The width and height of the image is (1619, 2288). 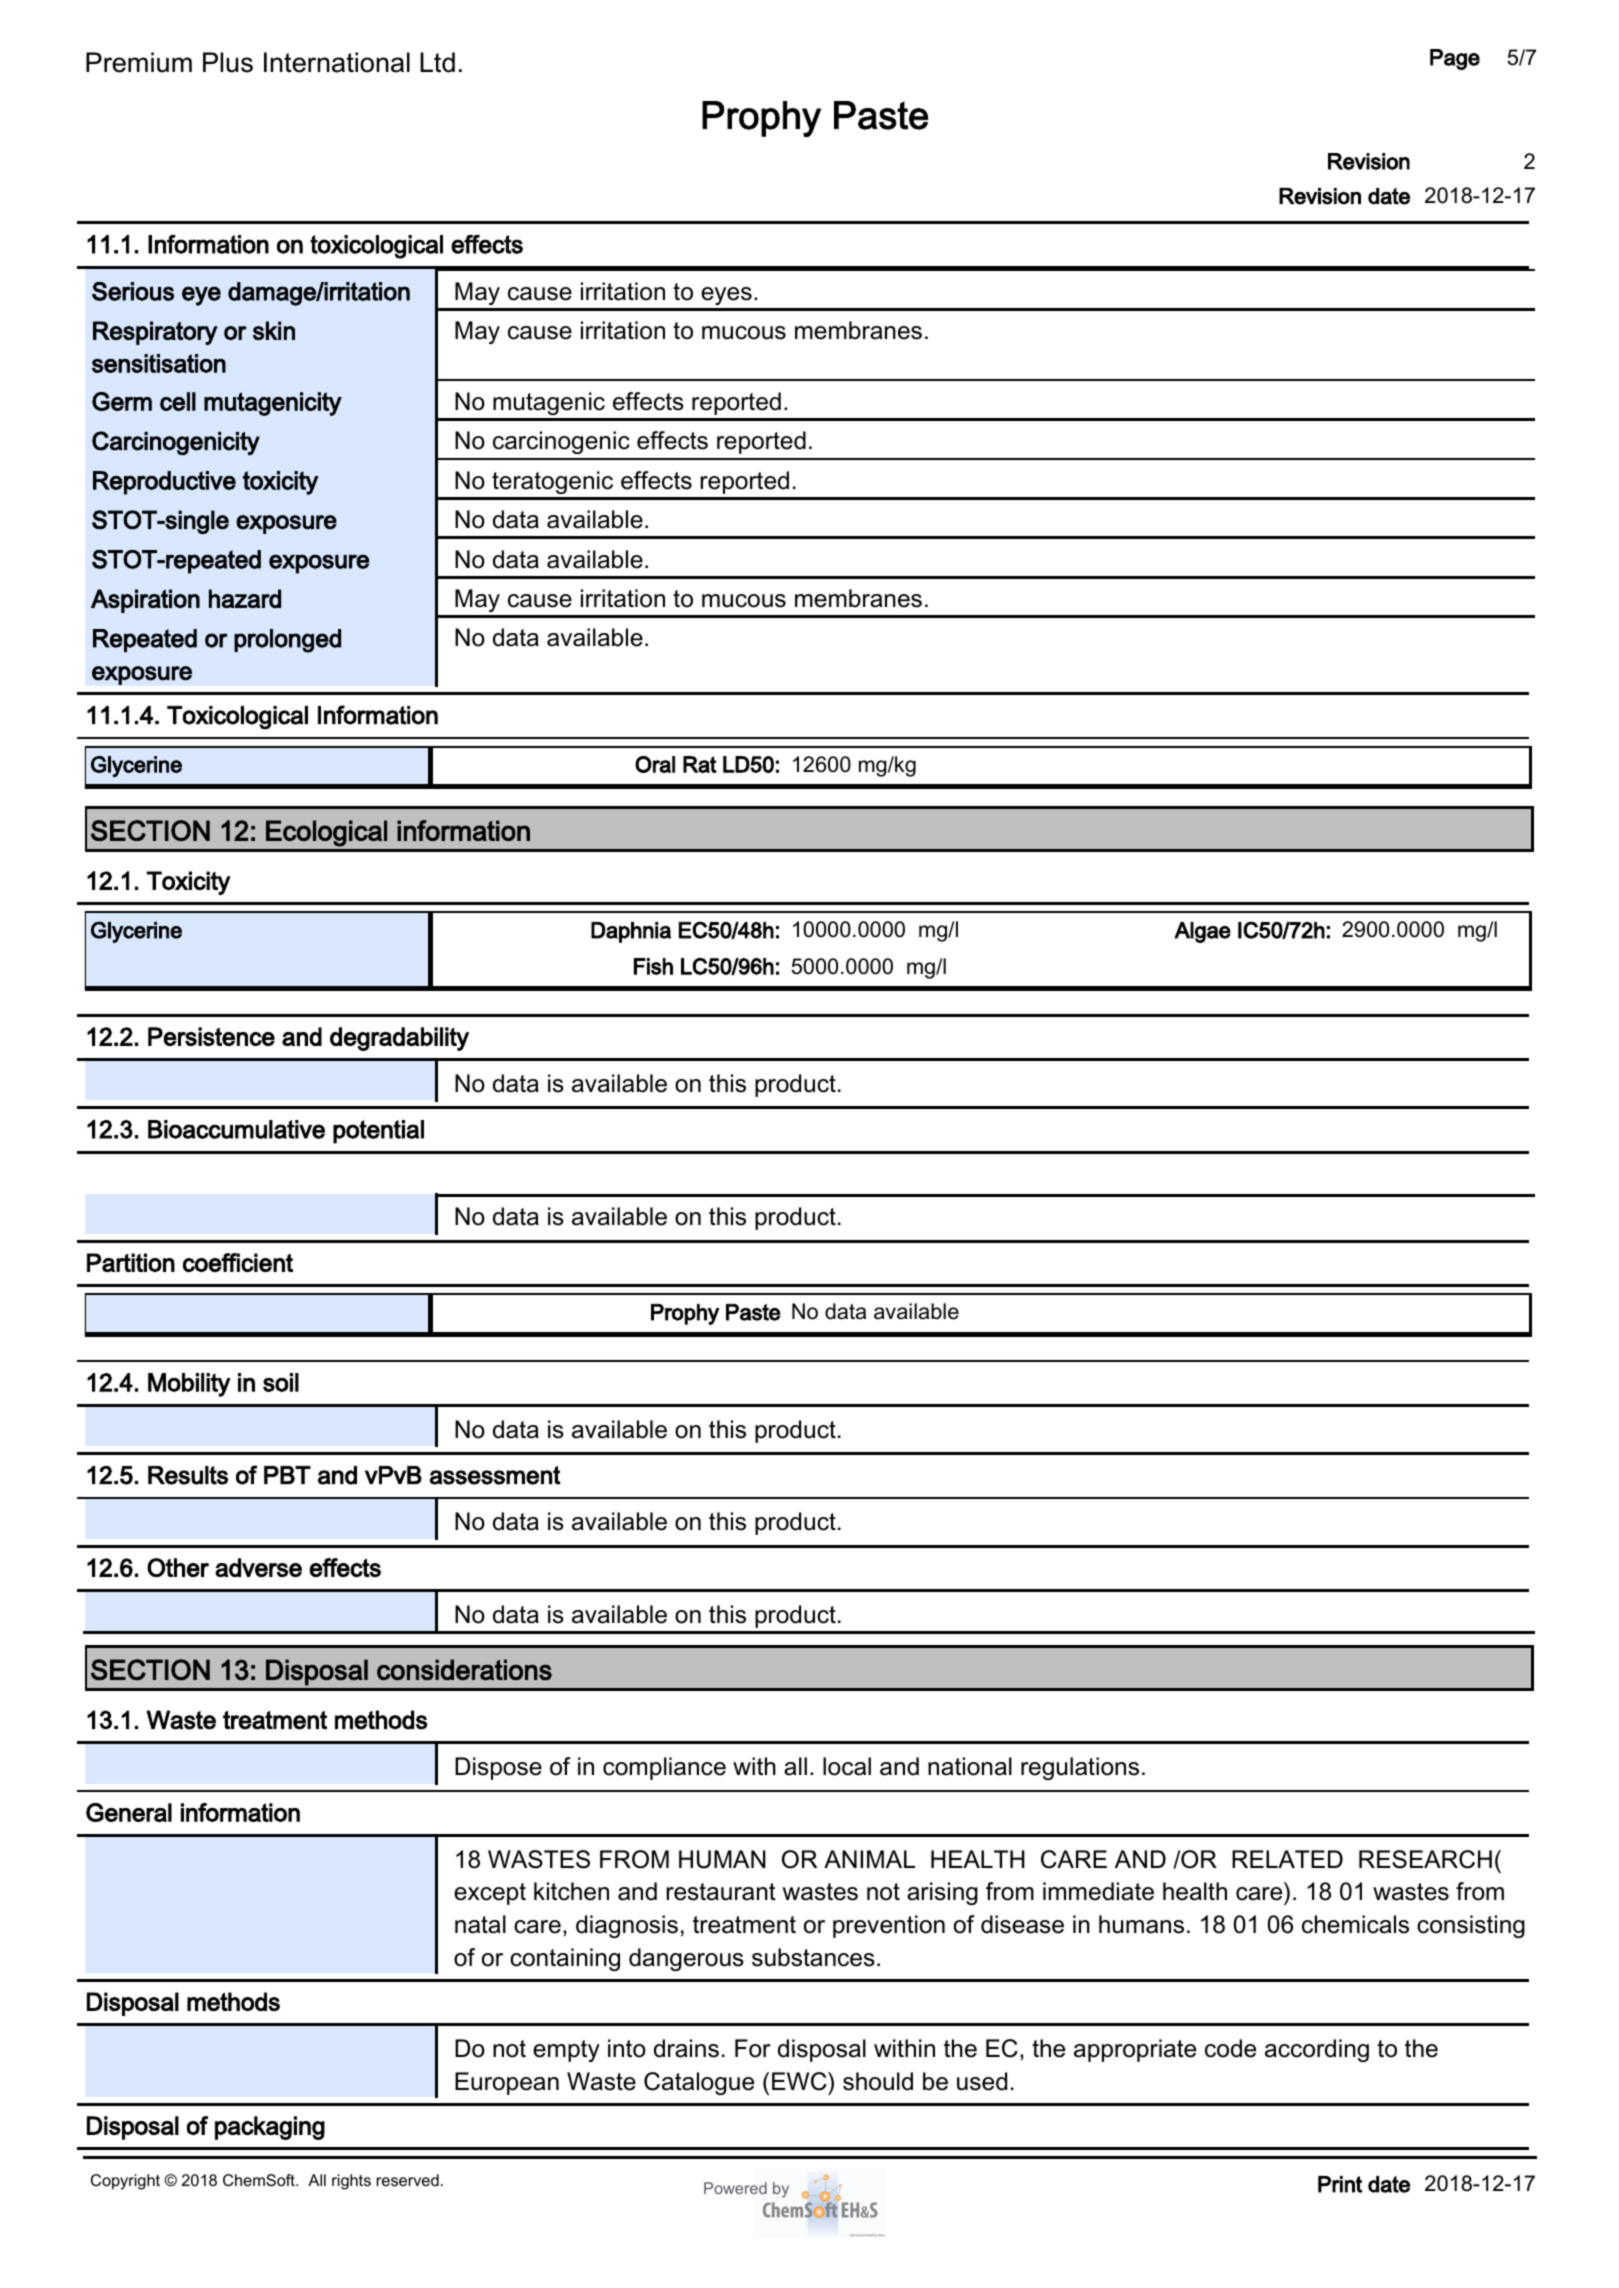 What do you see at coordinates (270, 2128) in the image?
I see `packaging` at bounding box center [270, 2128].
